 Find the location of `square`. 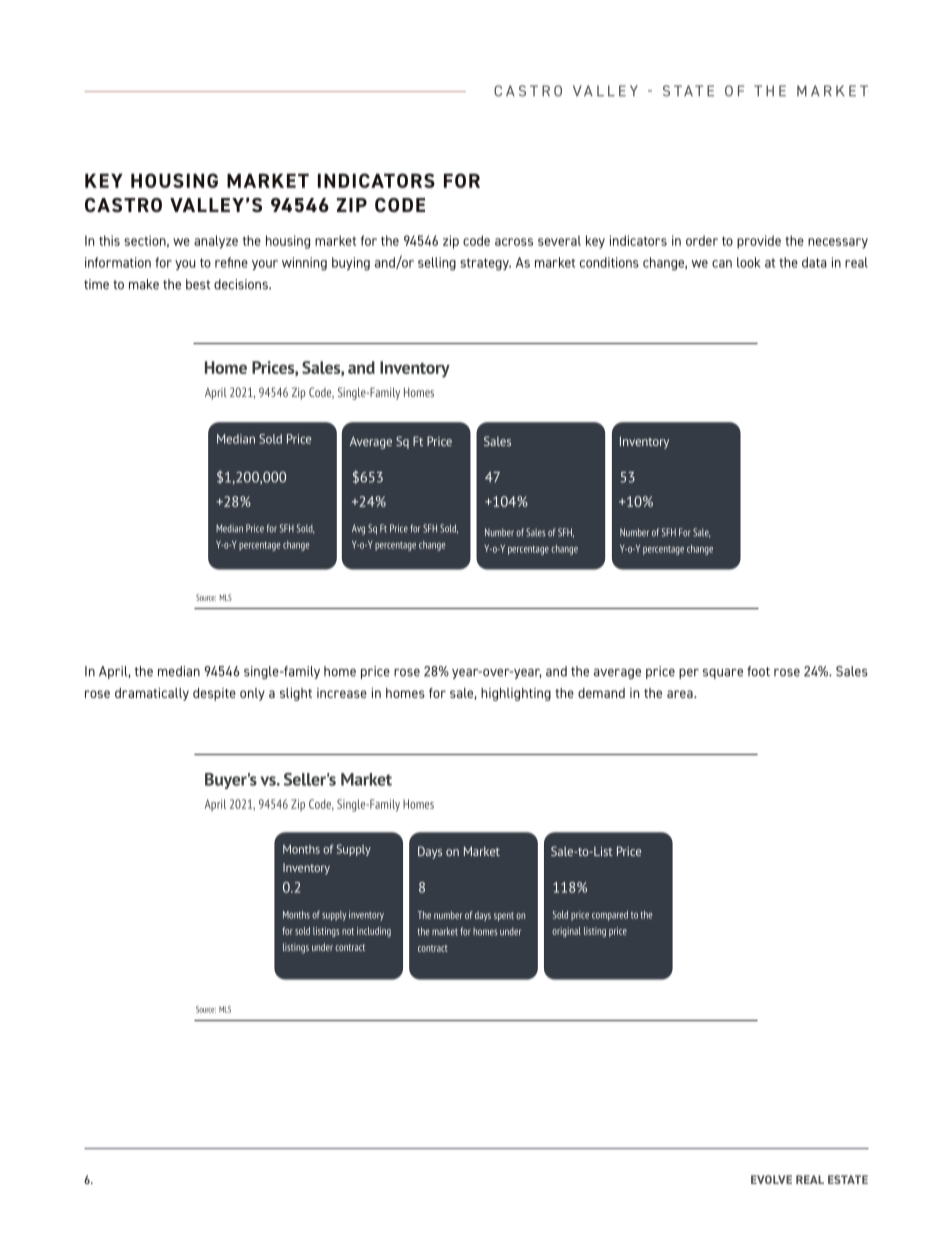

square is located at coordinates (723, 674).
